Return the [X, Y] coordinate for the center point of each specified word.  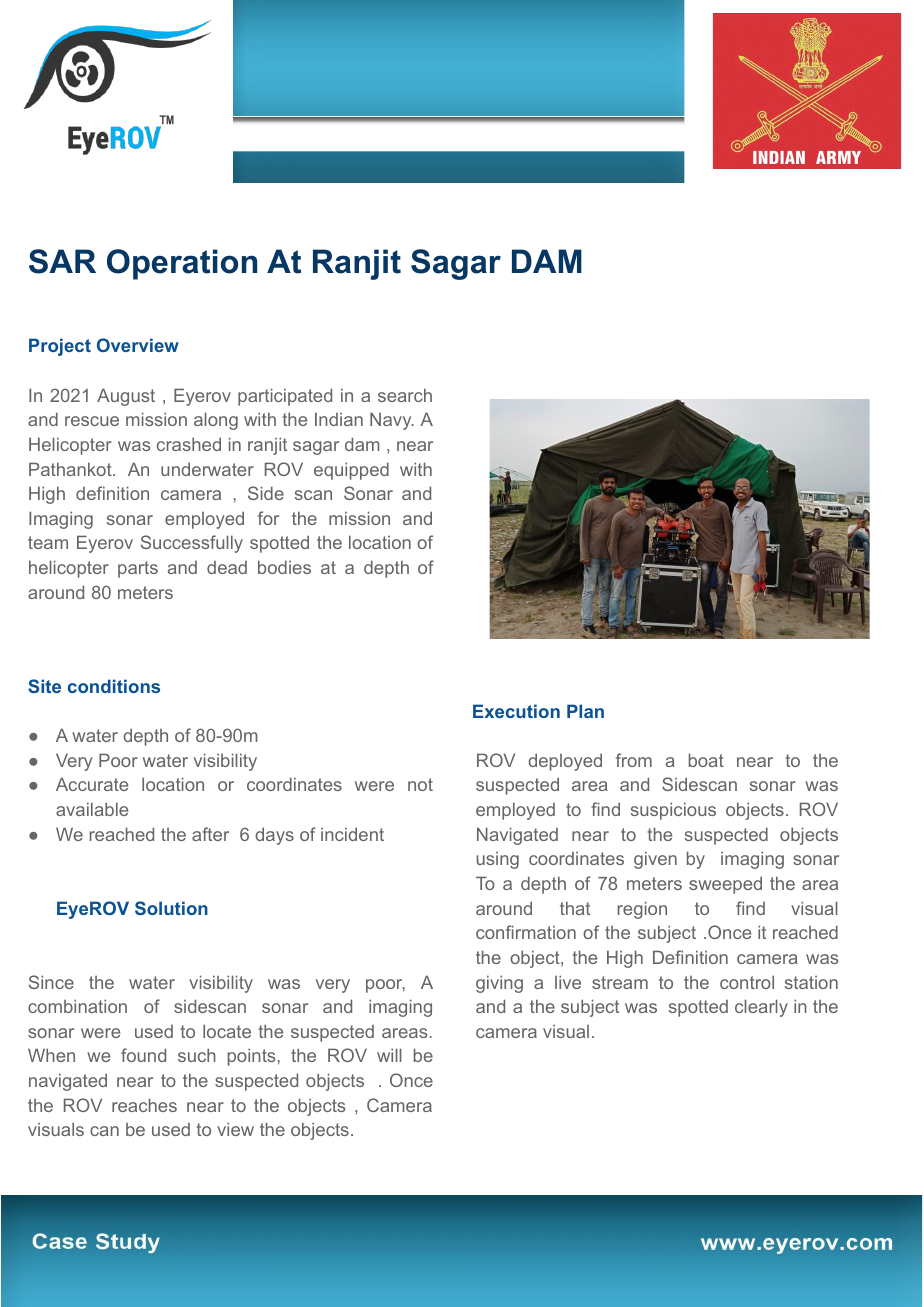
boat [706, 760]
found [143, 1055]
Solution [171, 908]
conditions [114, 686]
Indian [339, 419]
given [655, 860]
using [498, 860]
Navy [392, 421]
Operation [182, 264]
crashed [189, 444]
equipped [351, 471]
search [405, 395]
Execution [516, 711]
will [389, 1055]
